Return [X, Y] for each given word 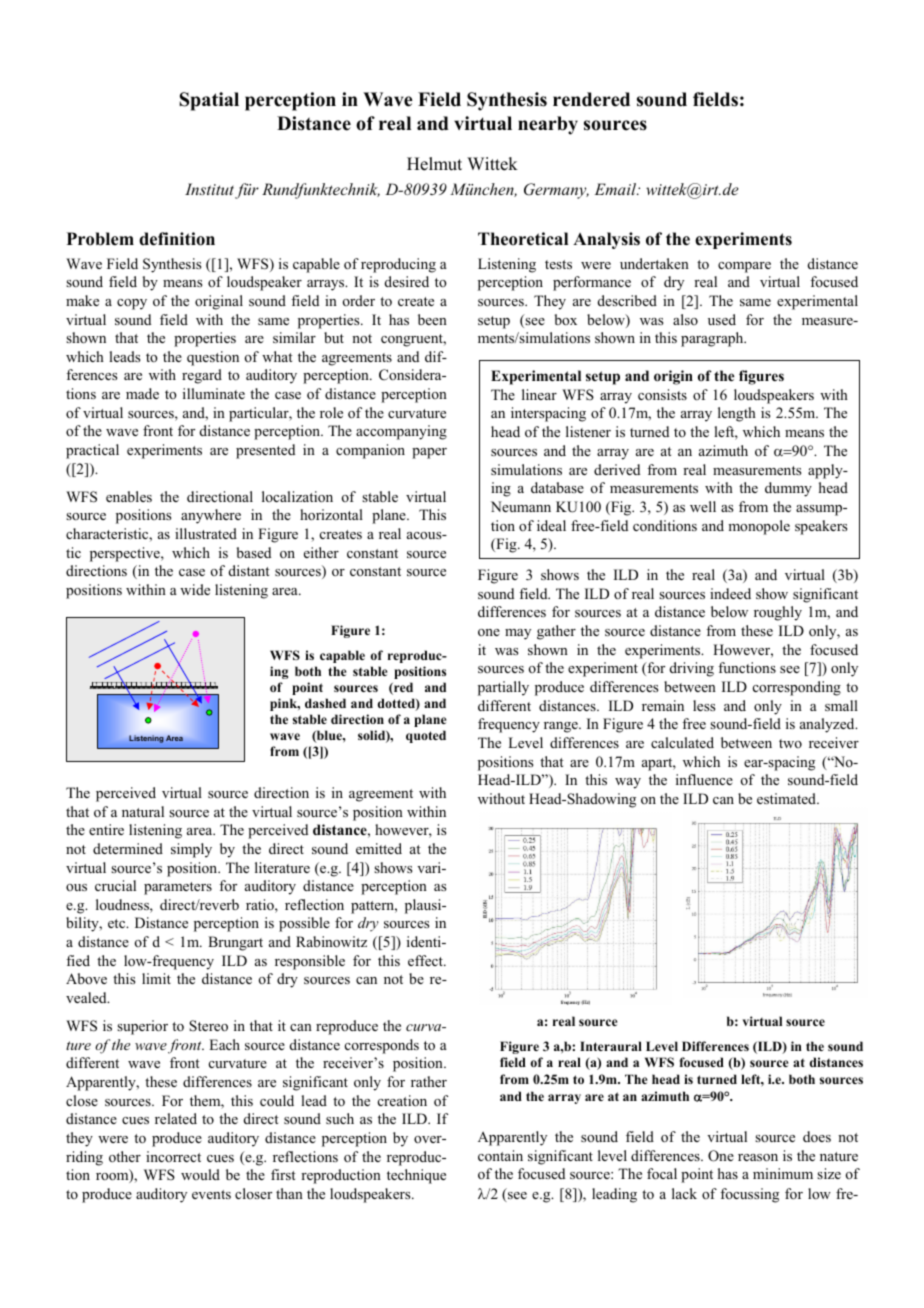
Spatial [209, 101]
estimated [788, 798]
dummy [788, 489]
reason [758, 1158]
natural [143, 811]
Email [617, 189]
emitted [379, 848]
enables [129, 496]
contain [500, 1155]
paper [429, 453]
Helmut [434, 164]
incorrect [173, 1156]
